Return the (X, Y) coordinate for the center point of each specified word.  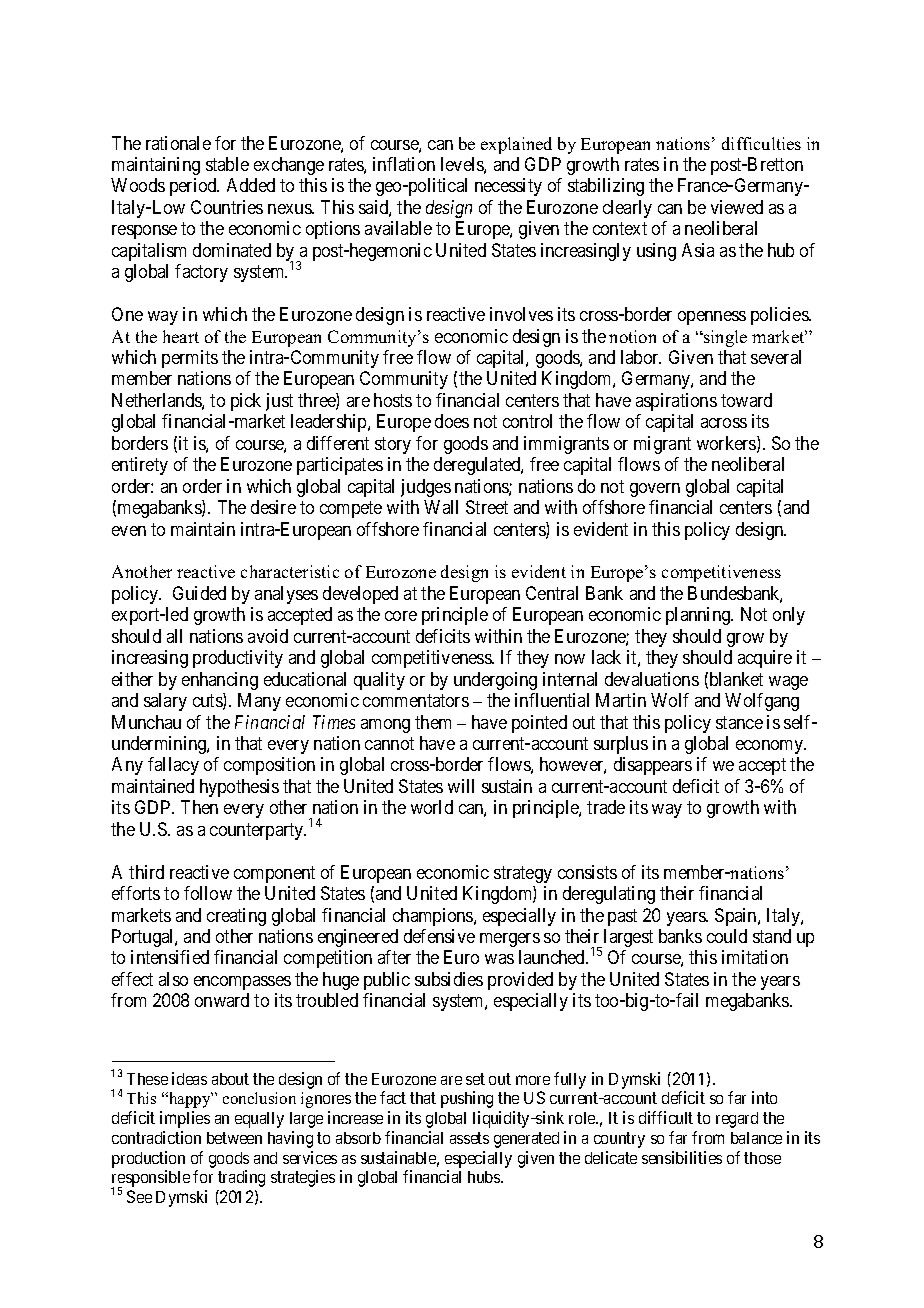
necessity (508, 187)
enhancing (220, 681)
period (194, 187)
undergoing (495, 681)
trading (241, 1178)
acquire (765, 659)
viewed (737, 207)
